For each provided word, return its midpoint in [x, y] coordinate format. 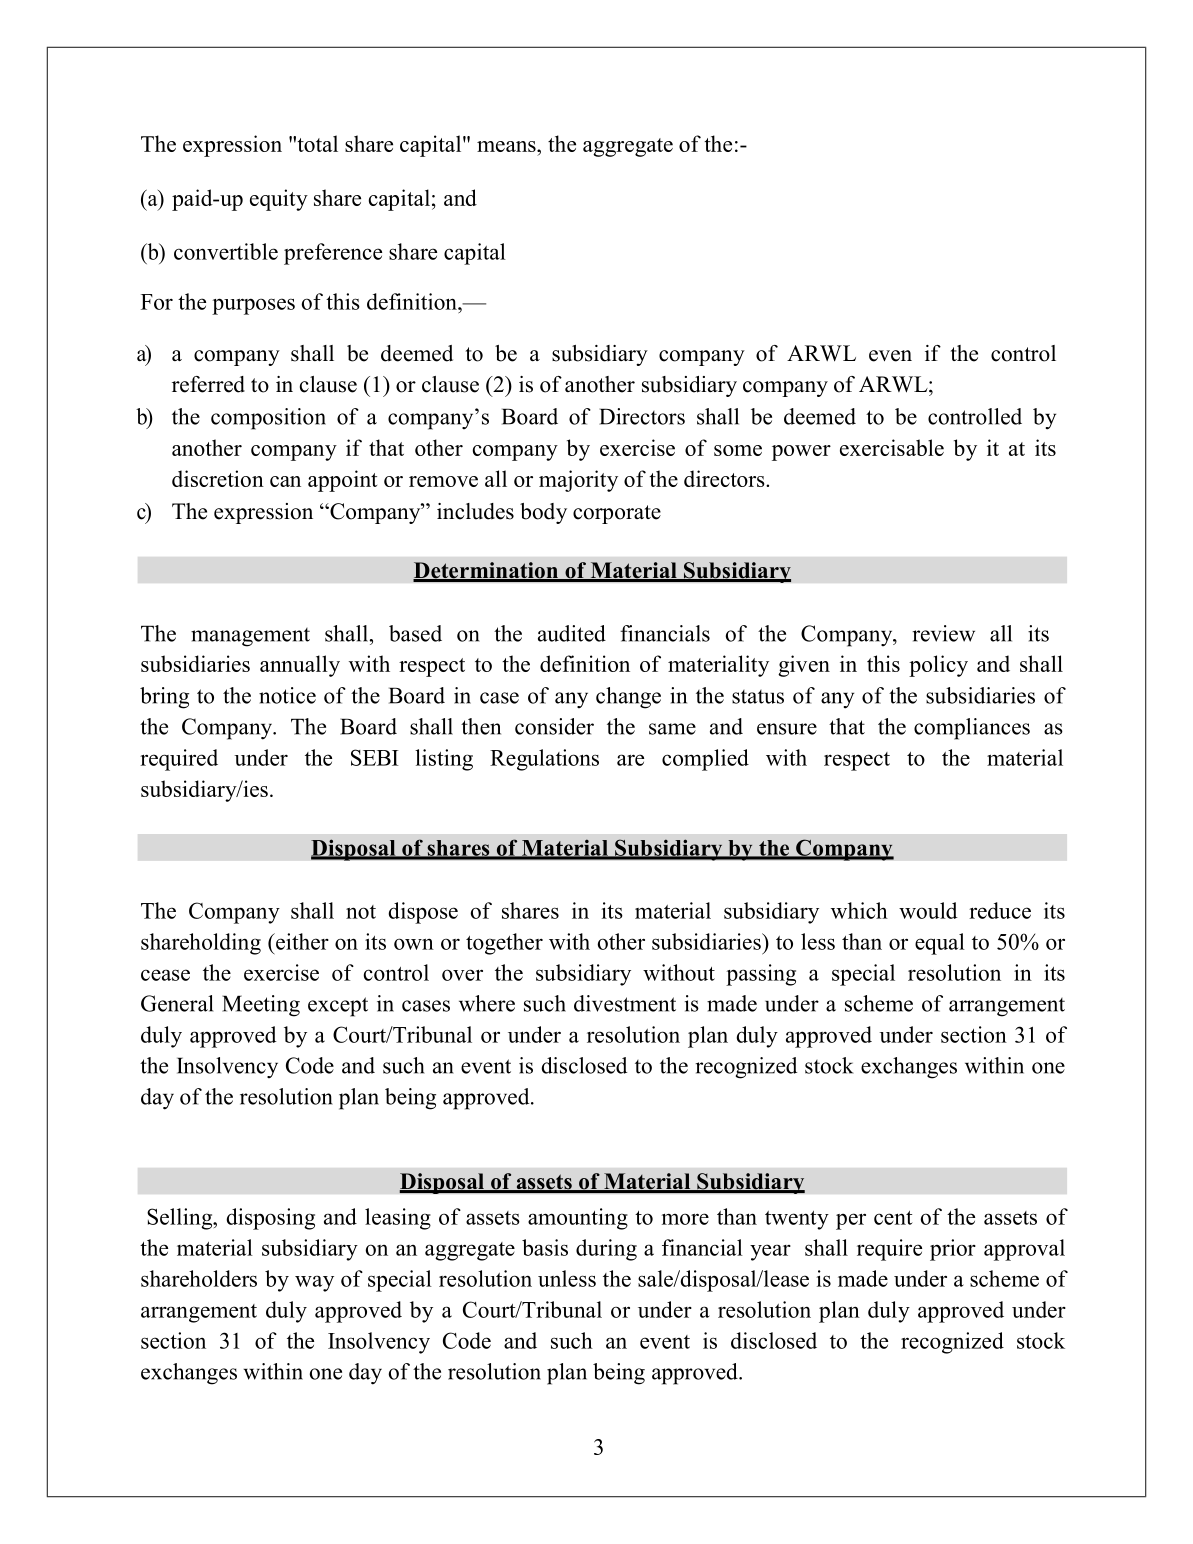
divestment [625, 1003]
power [801, 453]
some [738, 450]
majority [578, 481]
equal [940, 944]
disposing [270, 1219]
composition [268, 419]
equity [279, 200]
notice [287, 695]
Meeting [261, 1006]
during [606, 1250]
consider [554, 726]
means [507, 146]
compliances [972, 729]
